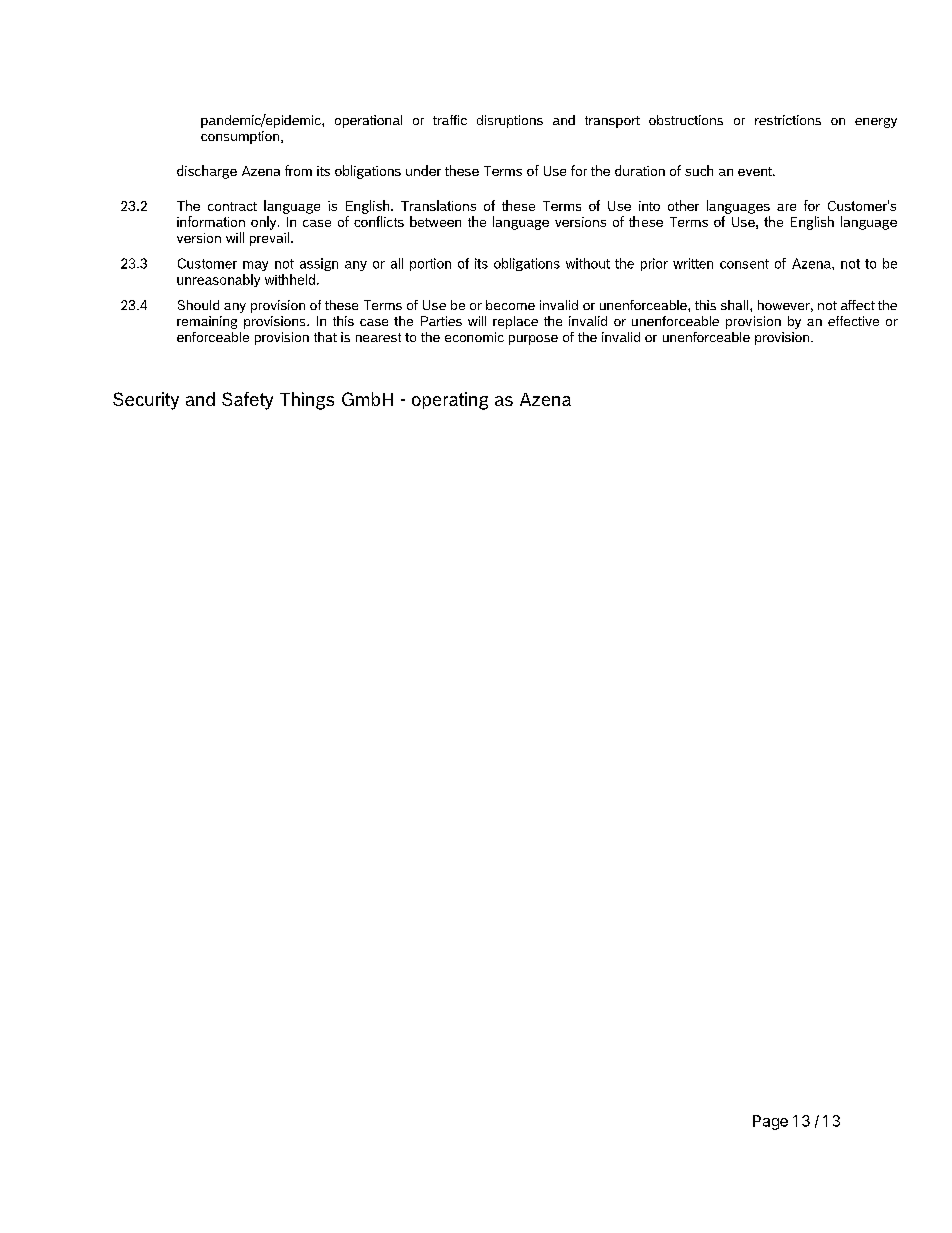 The image size is (952, 1233). What do you see at coordinates (450, 401) in the screenshot?
I see `operating` at bounding box center [450, 401].
